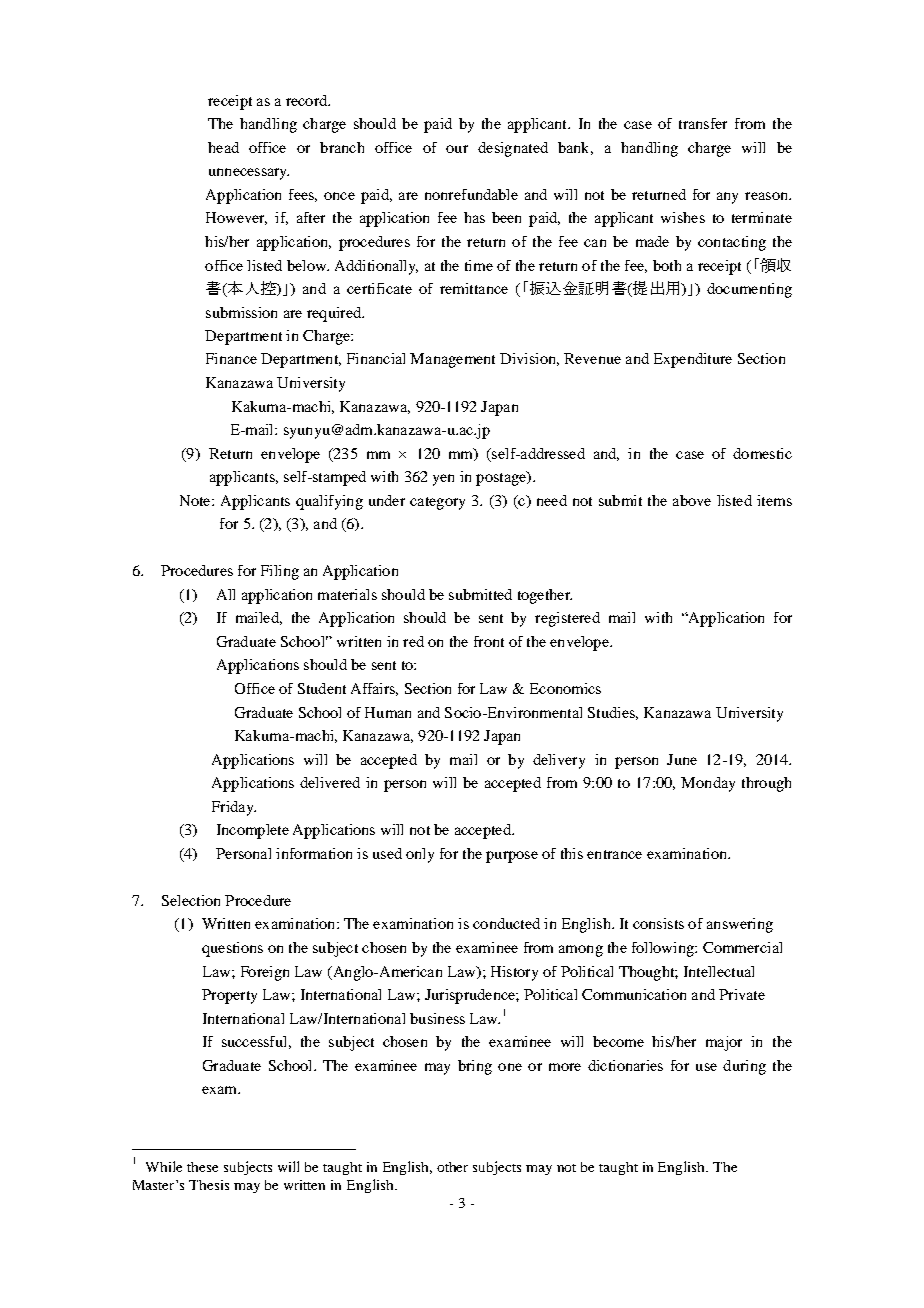 This image has width=924, height=1308. I want to click on Selection, so click(191, 900).
